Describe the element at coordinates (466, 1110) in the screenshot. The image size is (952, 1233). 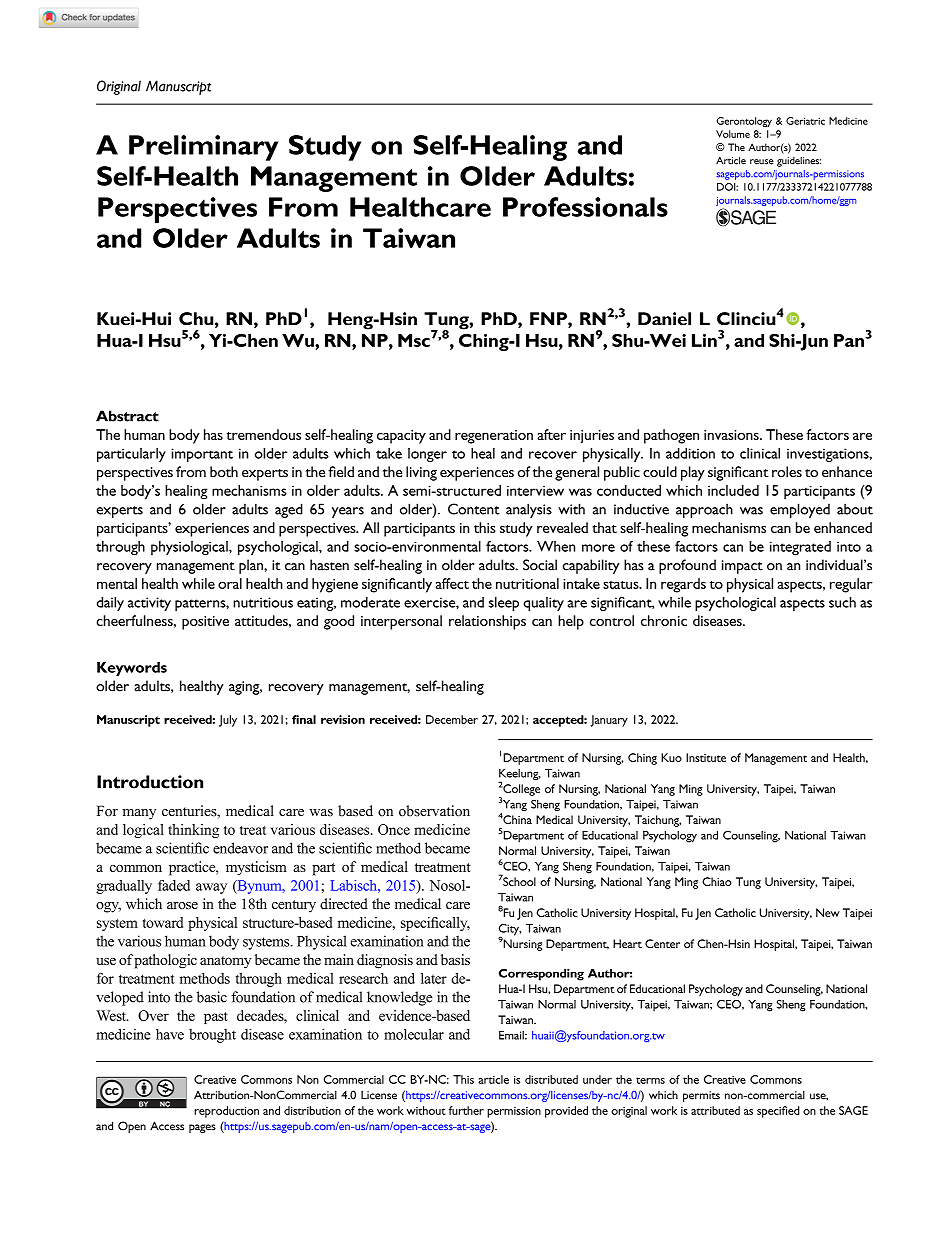
I see `further` at that location.
